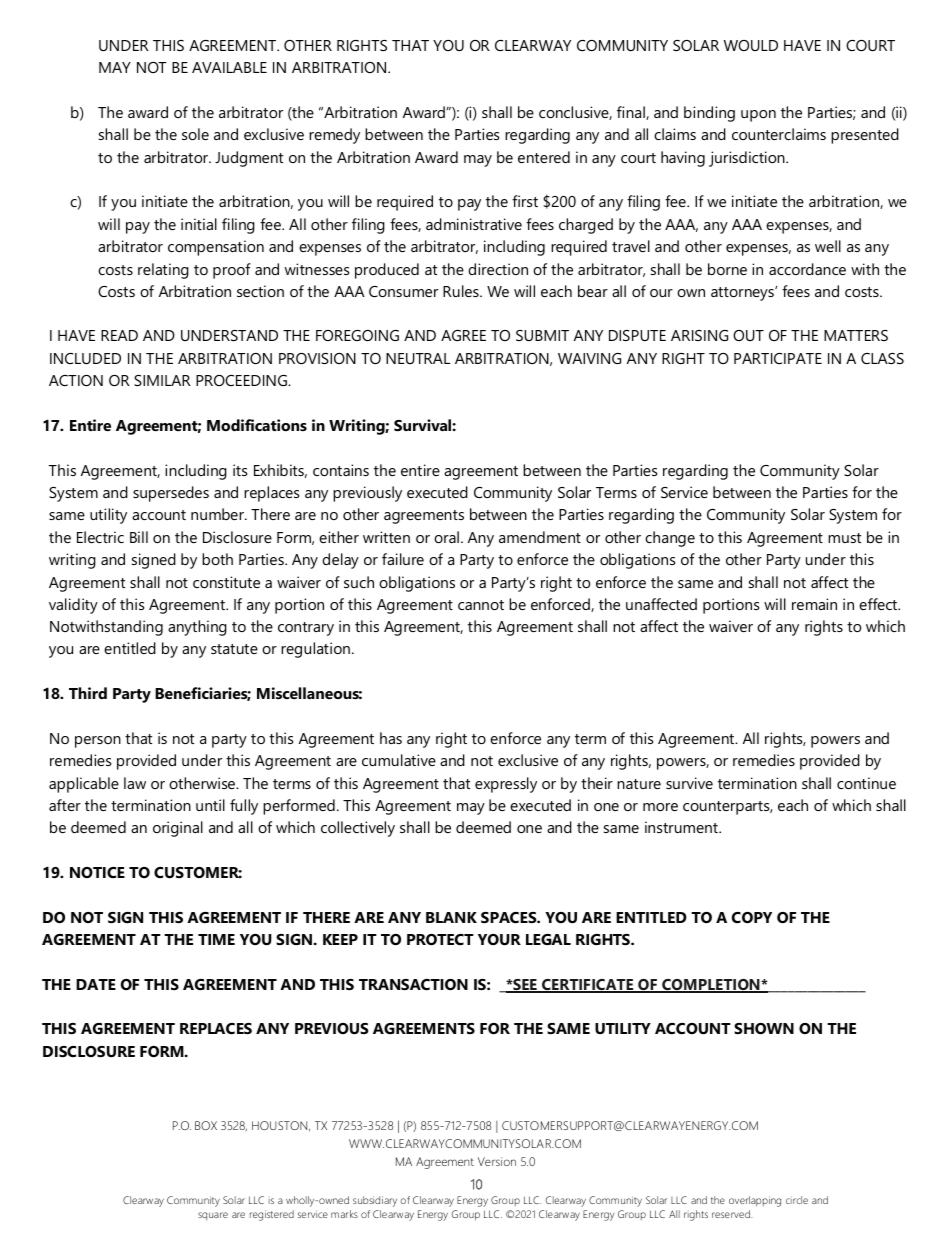  I want to click on AVAILABLE, so click(229, 67).
